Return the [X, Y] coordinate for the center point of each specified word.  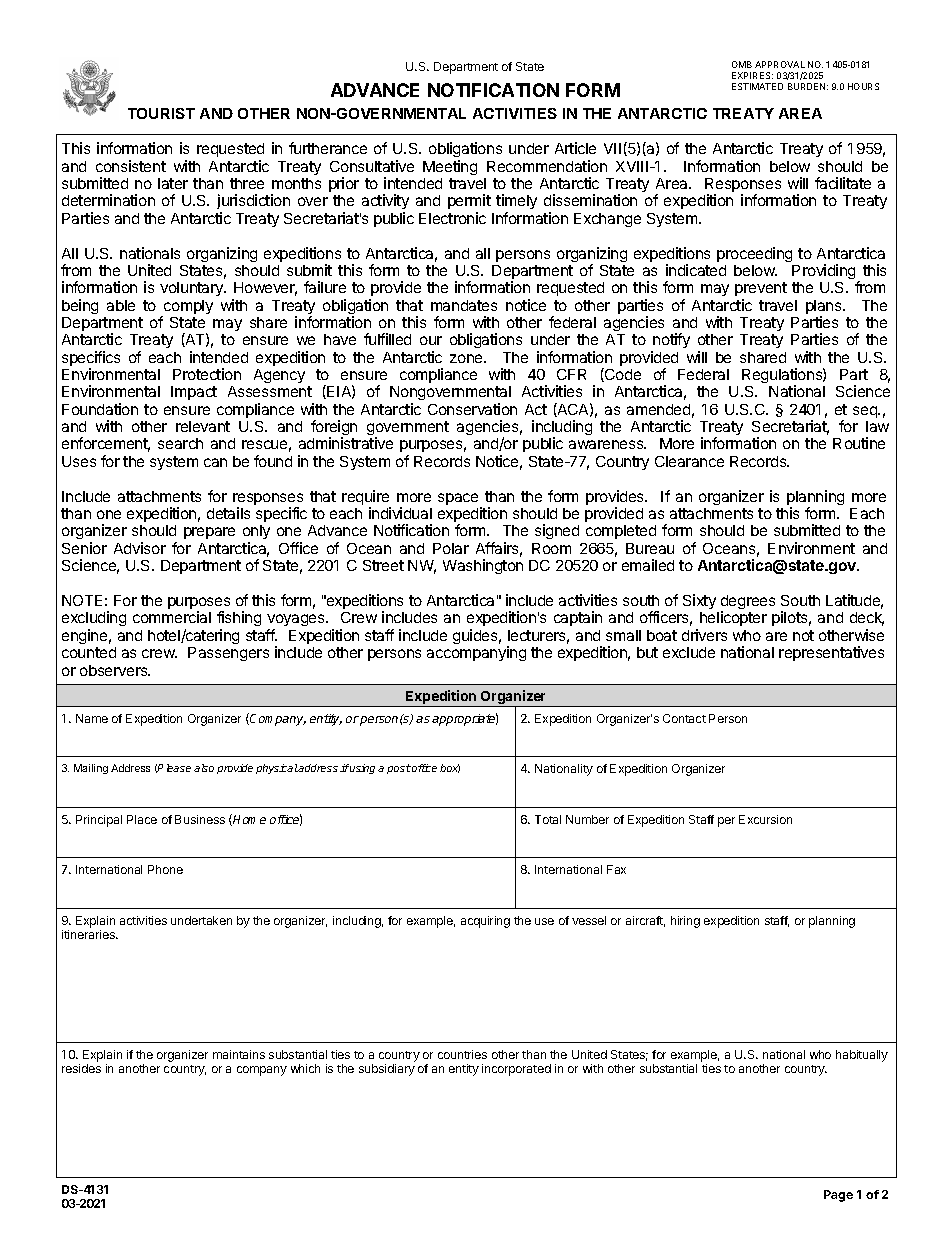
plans [825, 308]
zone [467, 358]
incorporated [516, 1070]
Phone [165, 869]
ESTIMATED [757, 86]
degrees [748, 603]
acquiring [485, 922]
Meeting [450, 167]
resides [81, 1068]
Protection [207, 374]
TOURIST [161, 113]
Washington [483, 566]
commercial [172, 617]
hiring [685, 922]
